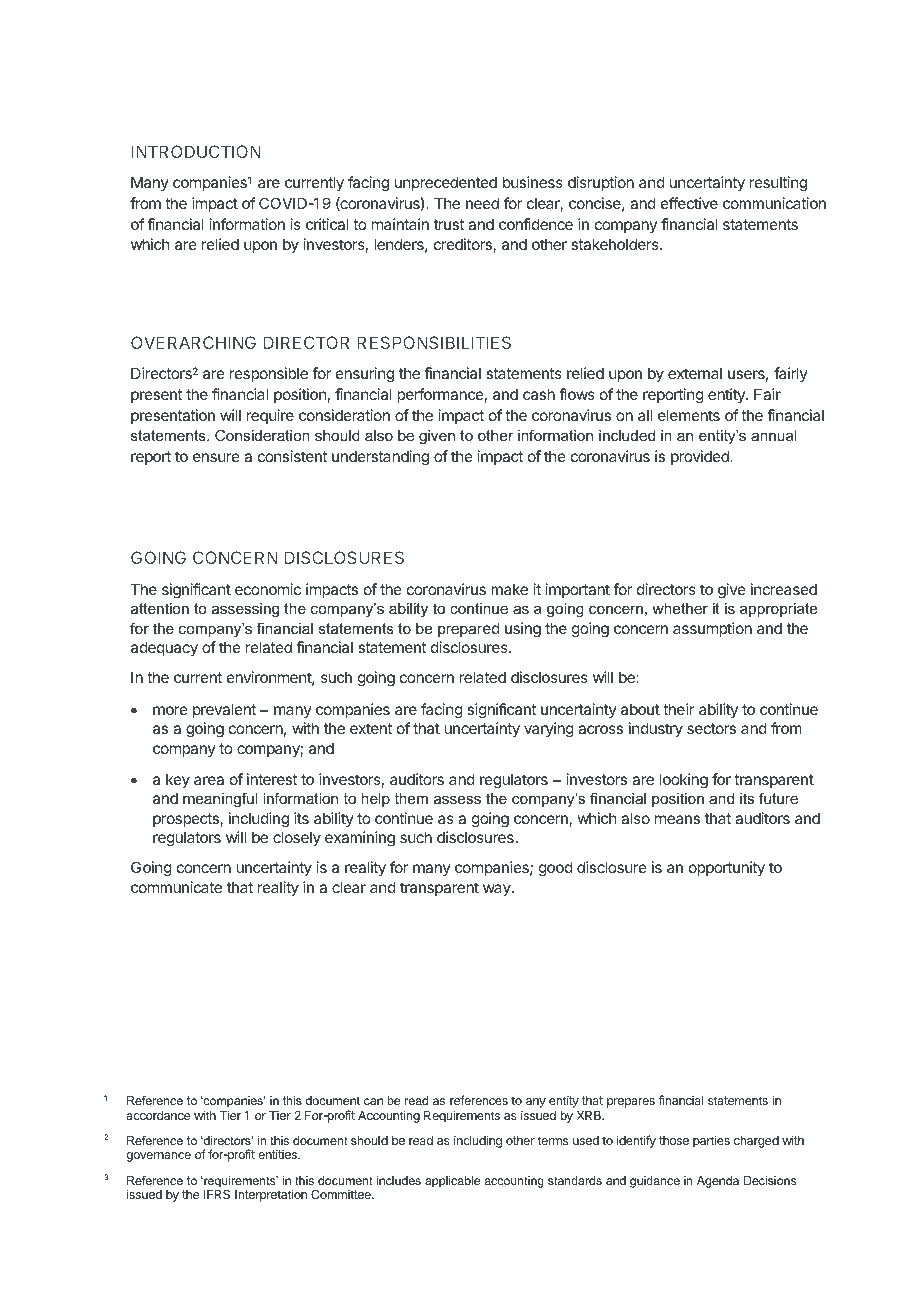 The height and width of the screenshot is (1308, 924). I want to click on IFRS, so click(217, 1194).
